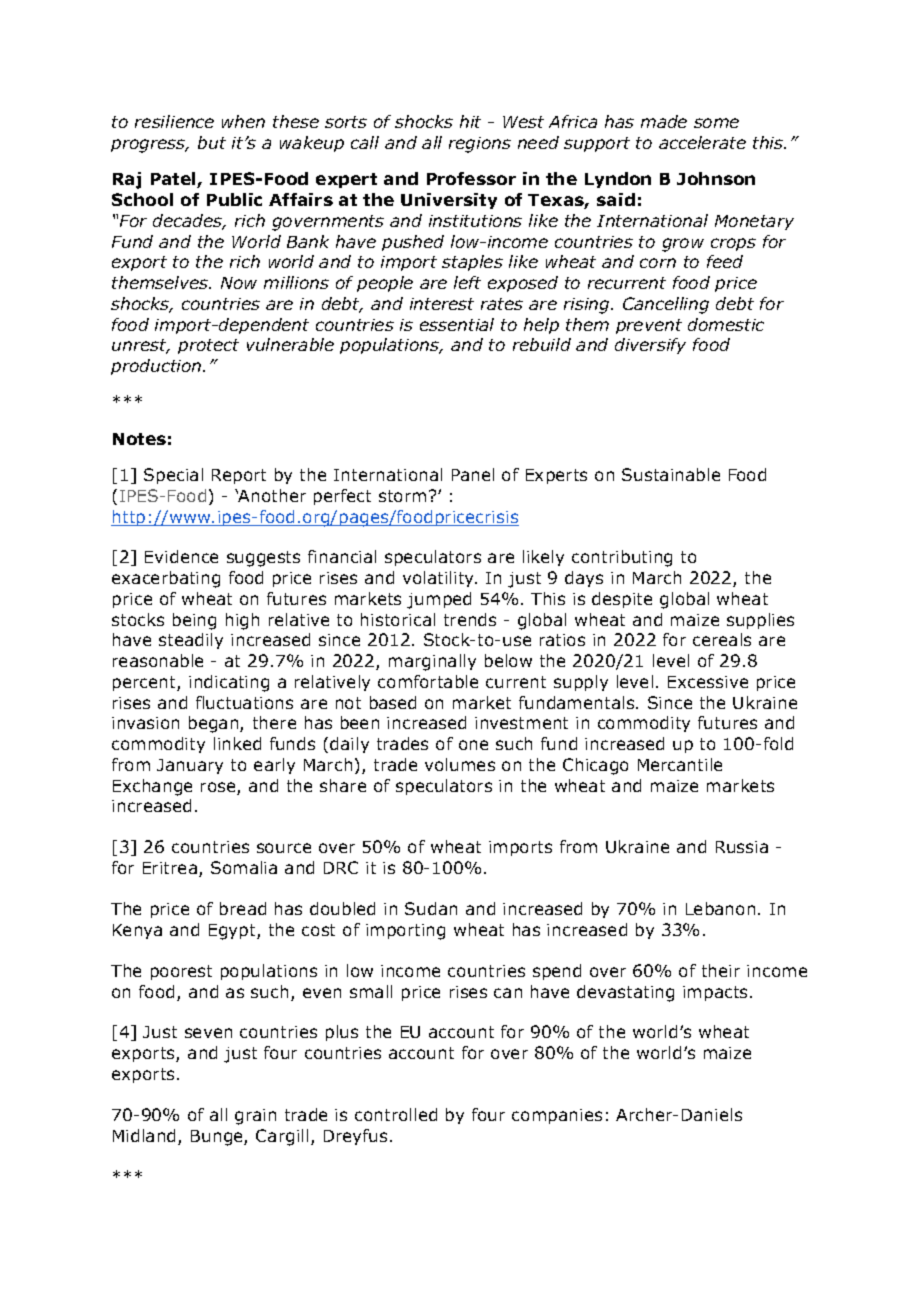 The image size is (924, 1307). What do you see at coordinates (470, 619) in the image?
I see `trends` at bounding box center [470, 619].
